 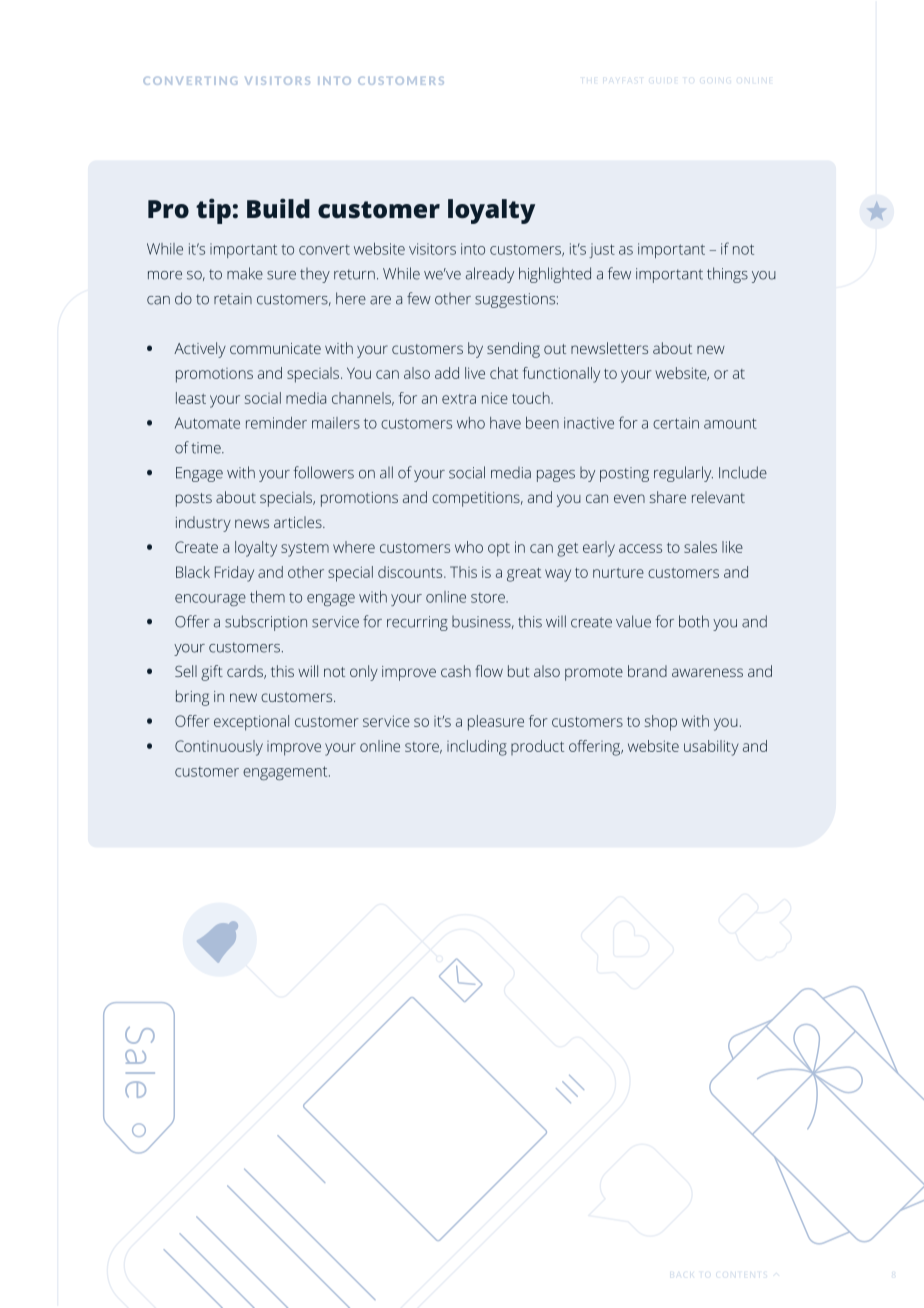 I want to click on shop, so click(x=661, y=723).
